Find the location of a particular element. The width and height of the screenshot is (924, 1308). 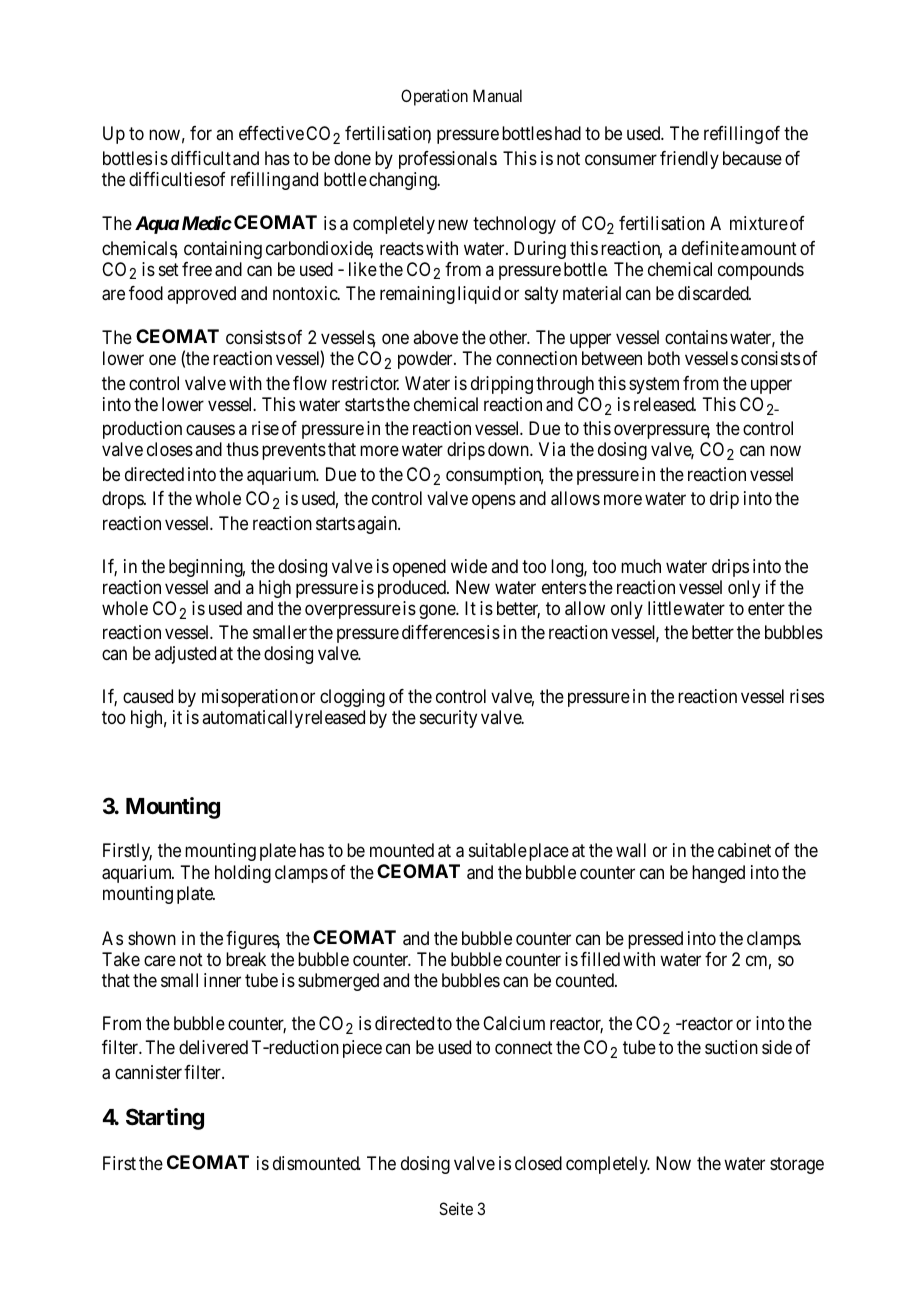

adjusted is located at coordinates (185, 655).
